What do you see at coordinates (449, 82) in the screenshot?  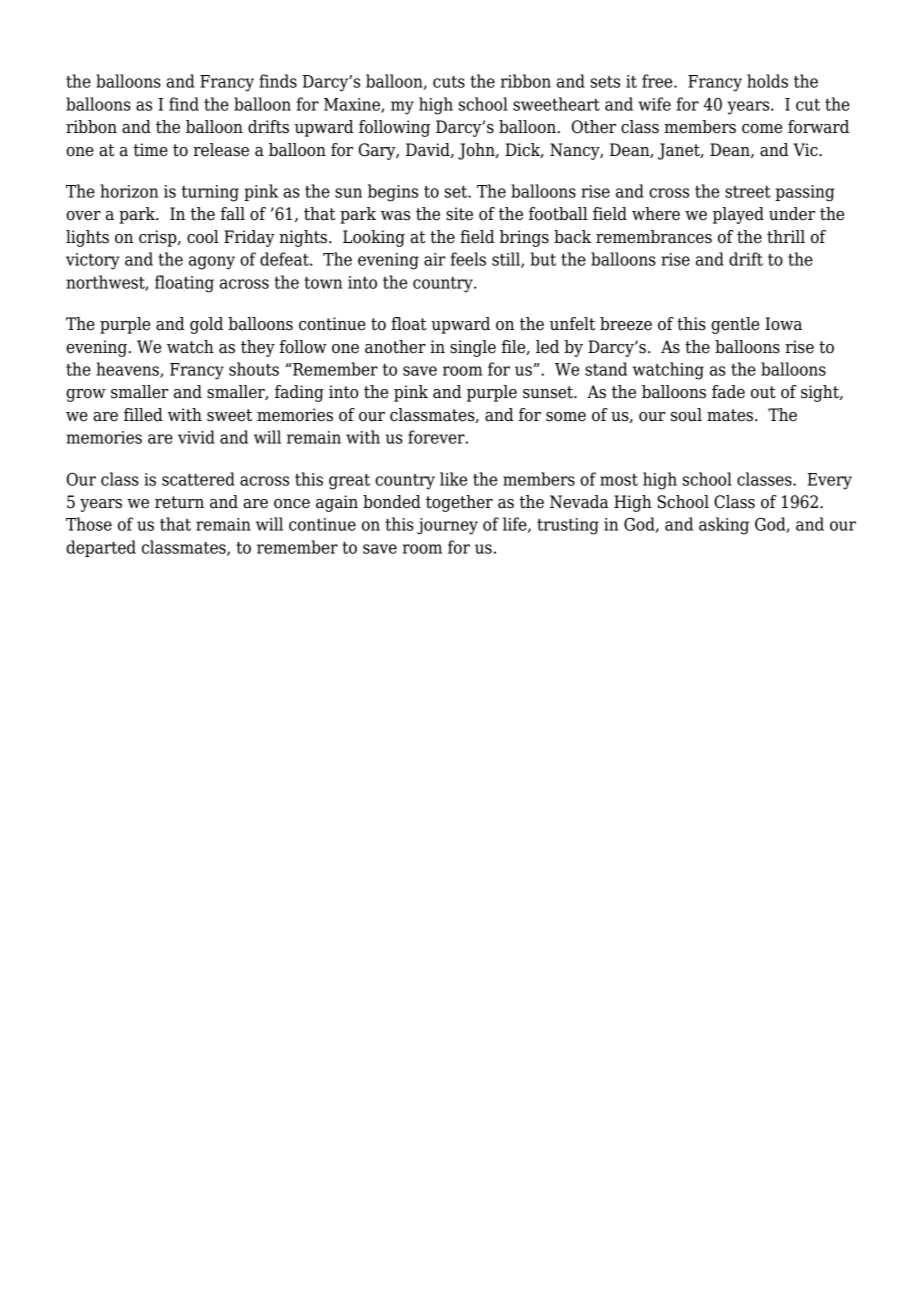 I see `cuts` at bounding box center [449, 82].
